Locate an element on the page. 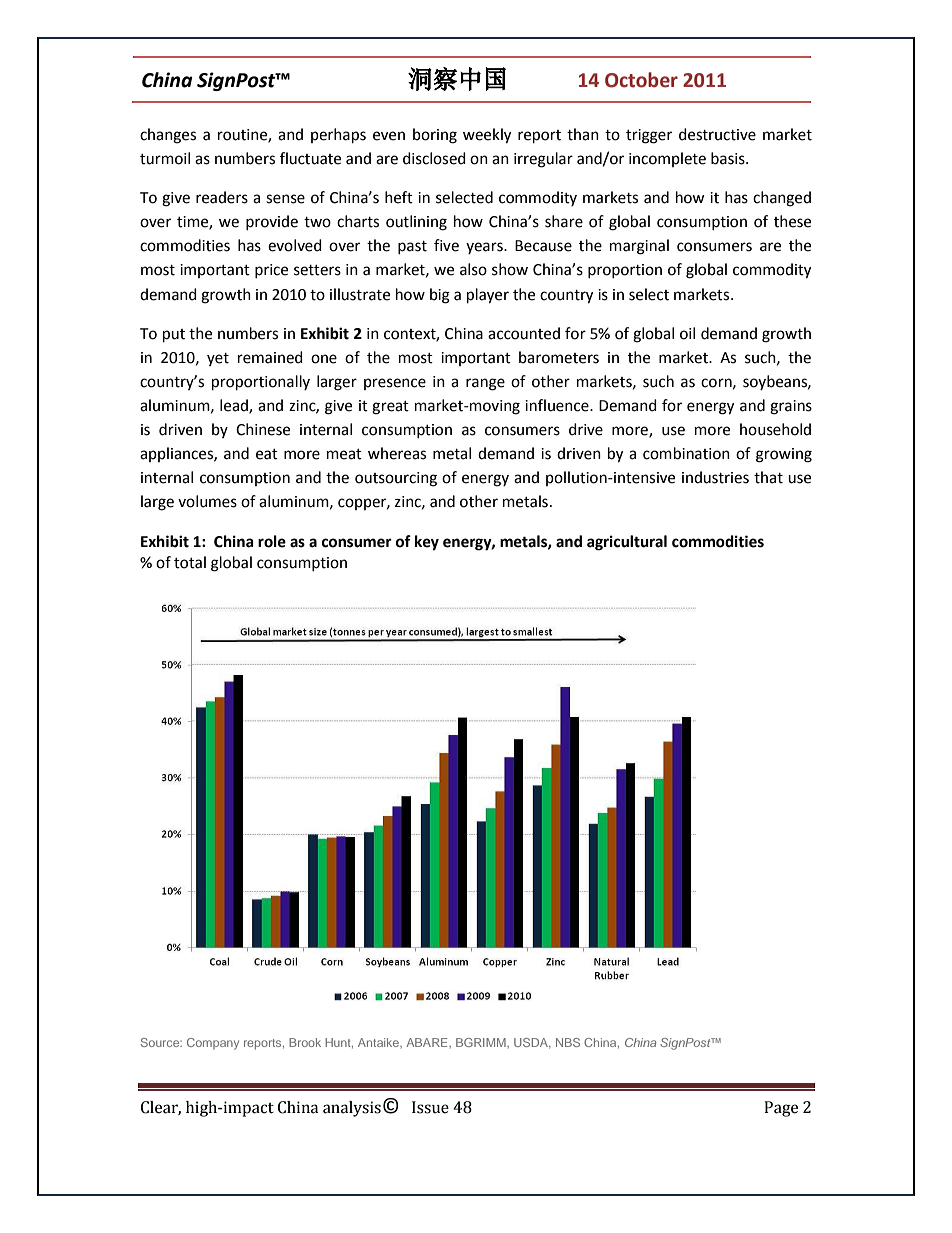  total is located at coordinates (190, 562).
